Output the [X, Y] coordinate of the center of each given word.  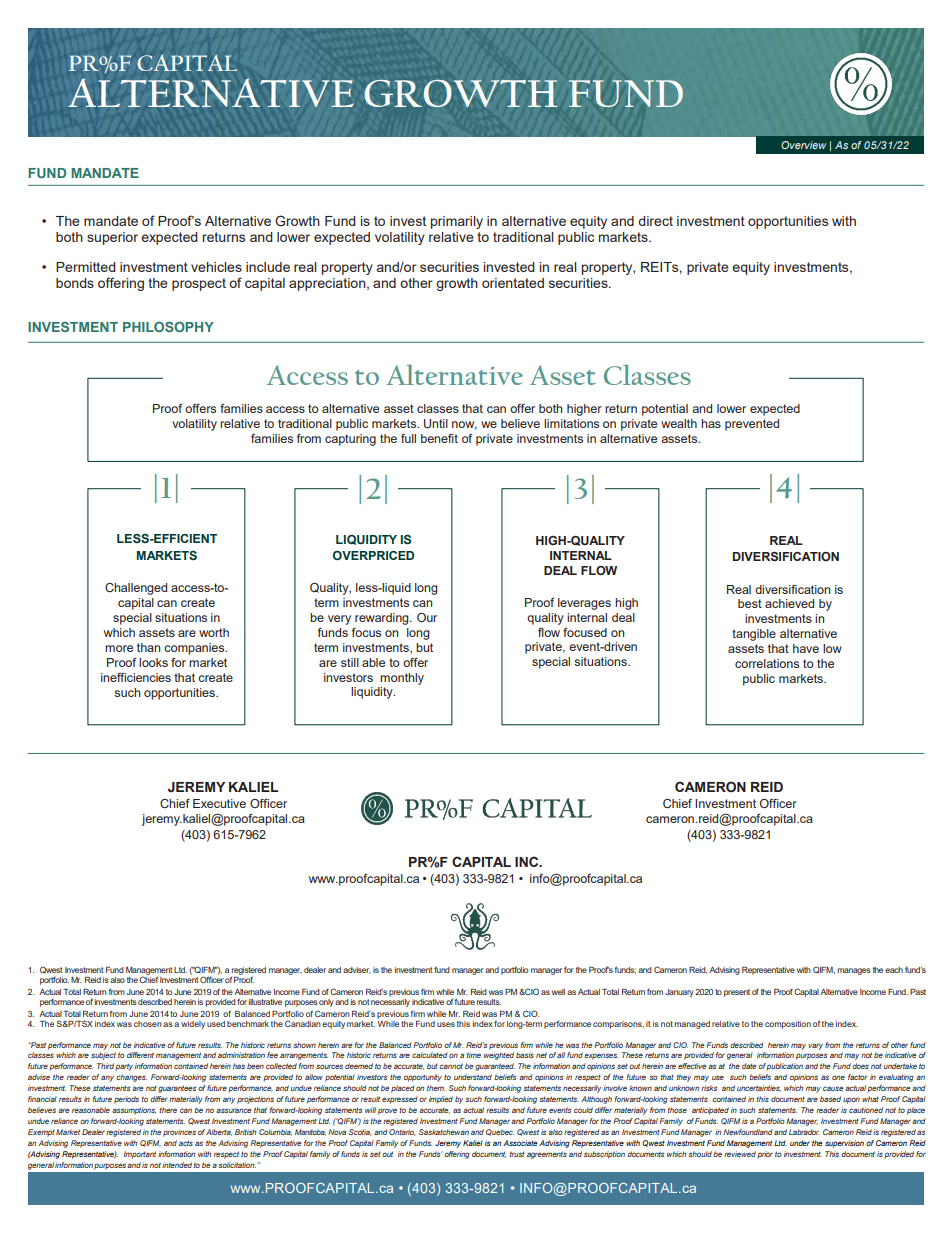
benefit [439, 438]
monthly [402, 679]
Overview [804, 145]
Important [140, 1155]
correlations [767, 663]
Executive [219, 803]
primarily [457, 222]
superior [112, 238]
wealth [679, 423]
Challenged [136, 589]
